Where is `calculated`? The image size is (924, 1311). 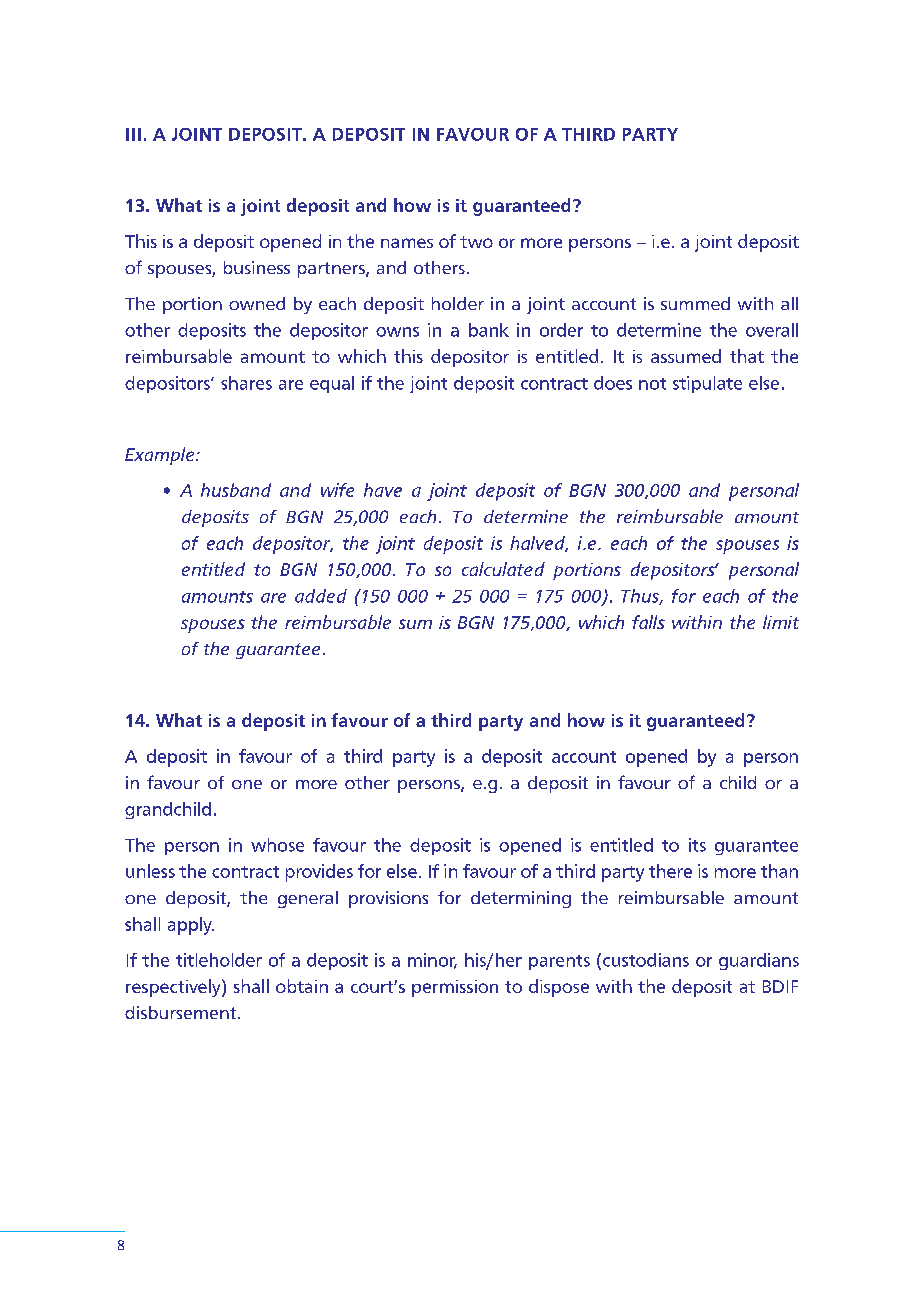 calculated is located at coordinates (503, 569).
